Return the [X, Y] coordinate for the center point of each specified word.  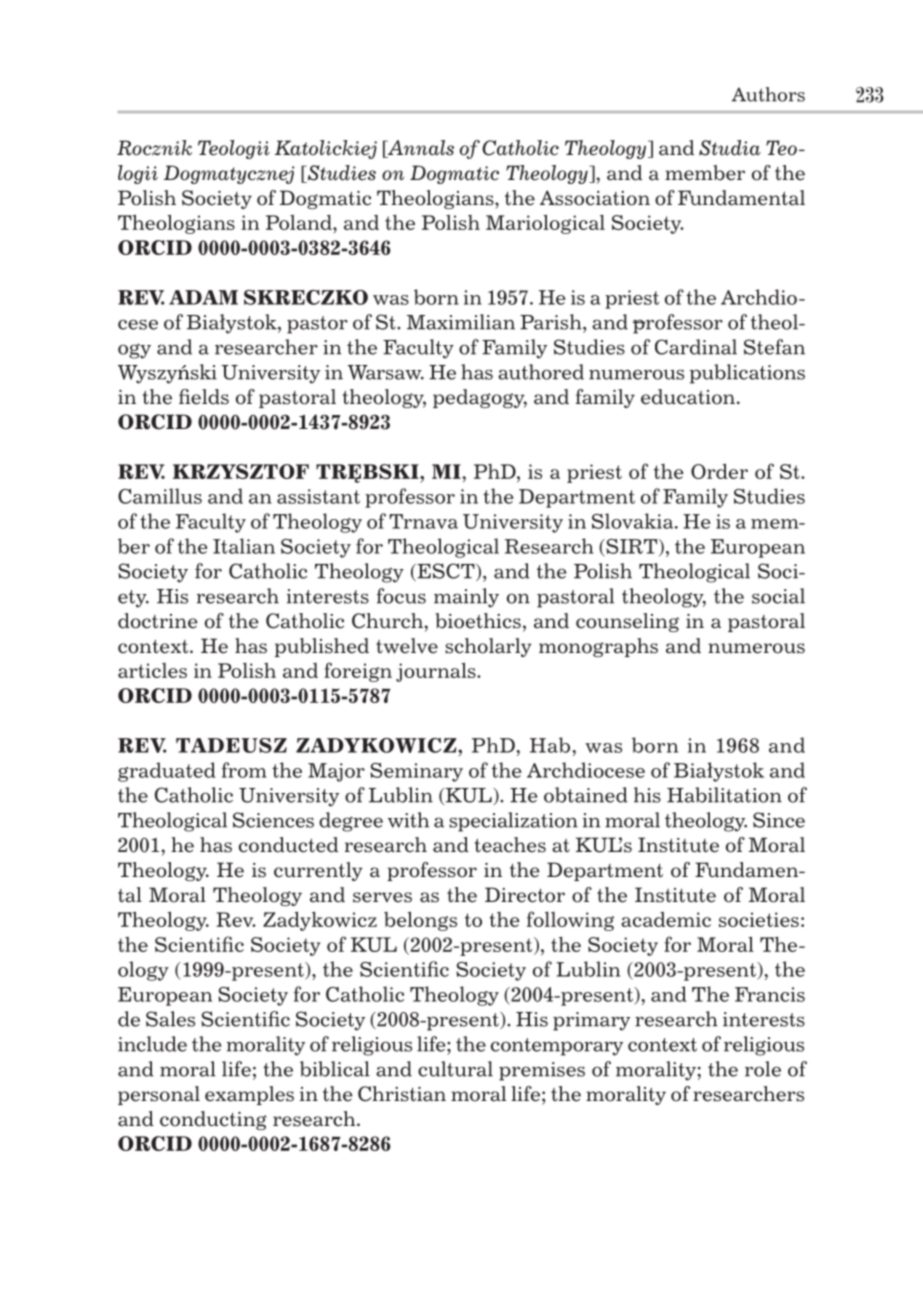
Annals [419, 149]
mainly [466, 598]
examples [249, 1095]
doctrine [158, 621]
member [705, 173]
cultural [455, 1069]
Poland [300, 222]
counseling [627, 622]
